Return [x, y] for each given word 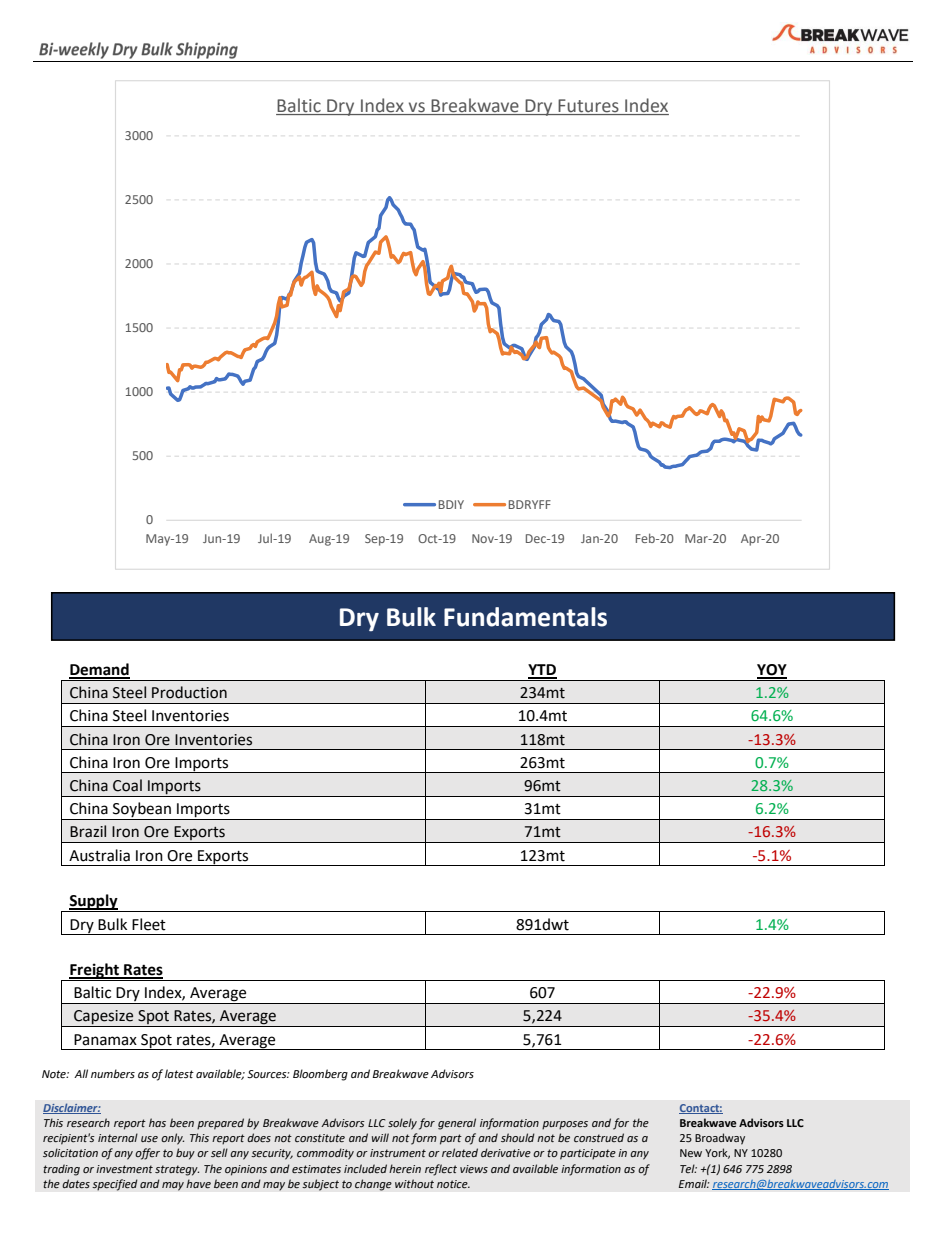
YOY [772, 671]
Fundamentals [525, 617]
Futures [589, 105]
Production [189, 692]
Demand [99, 670]
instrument [398, 1153]
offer [147, 1154]
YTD [542, 671]
